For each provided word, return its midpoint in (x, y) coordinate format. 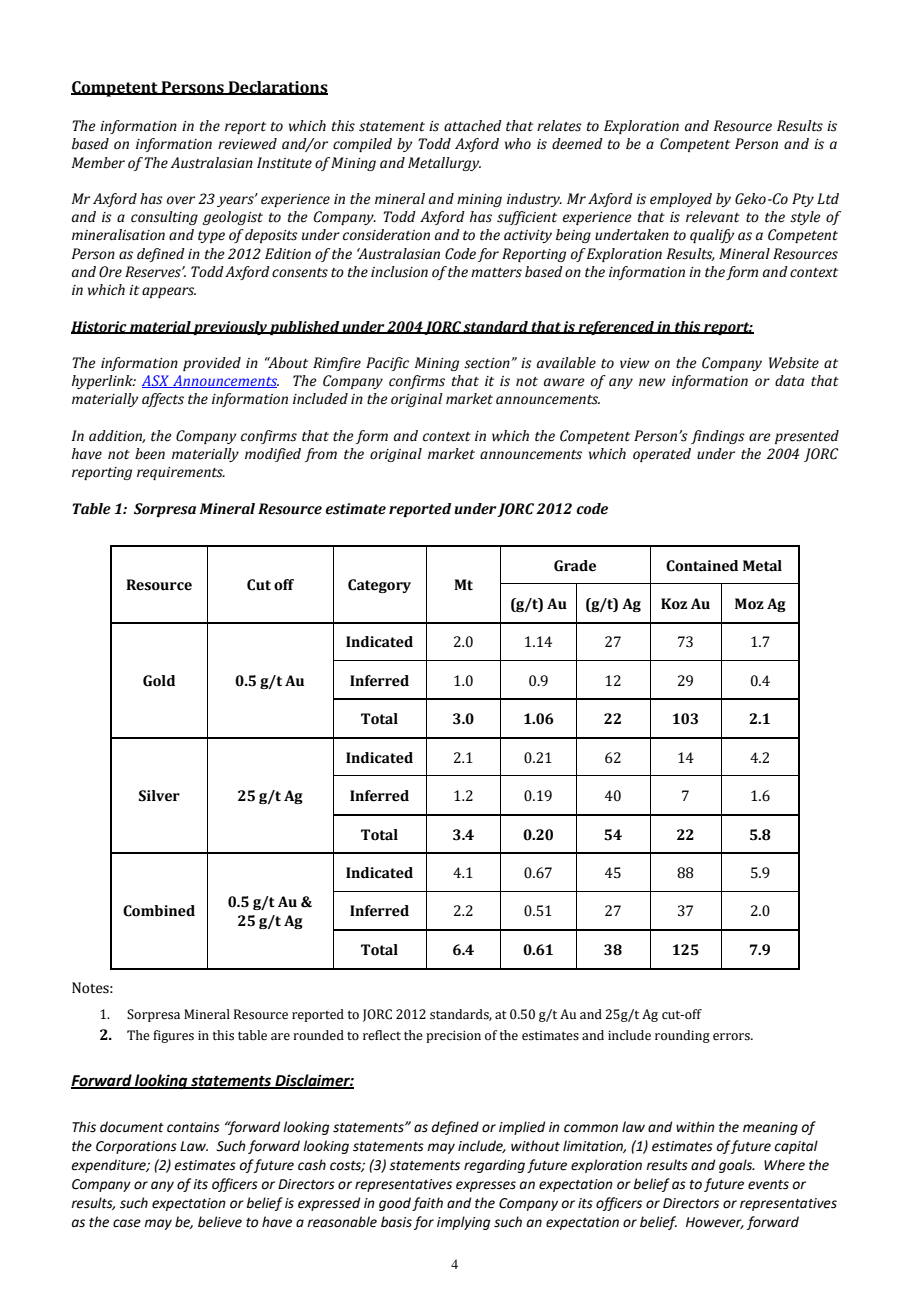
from (321, 455)
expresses (486, 1186)
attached (473, 126)
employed (681, 200)
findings (718, 437)
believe (220, 1222)
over (181, 200)
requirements (181, 473)
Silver (159, 796)
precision (453, 1037)
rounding (682, 1036)
